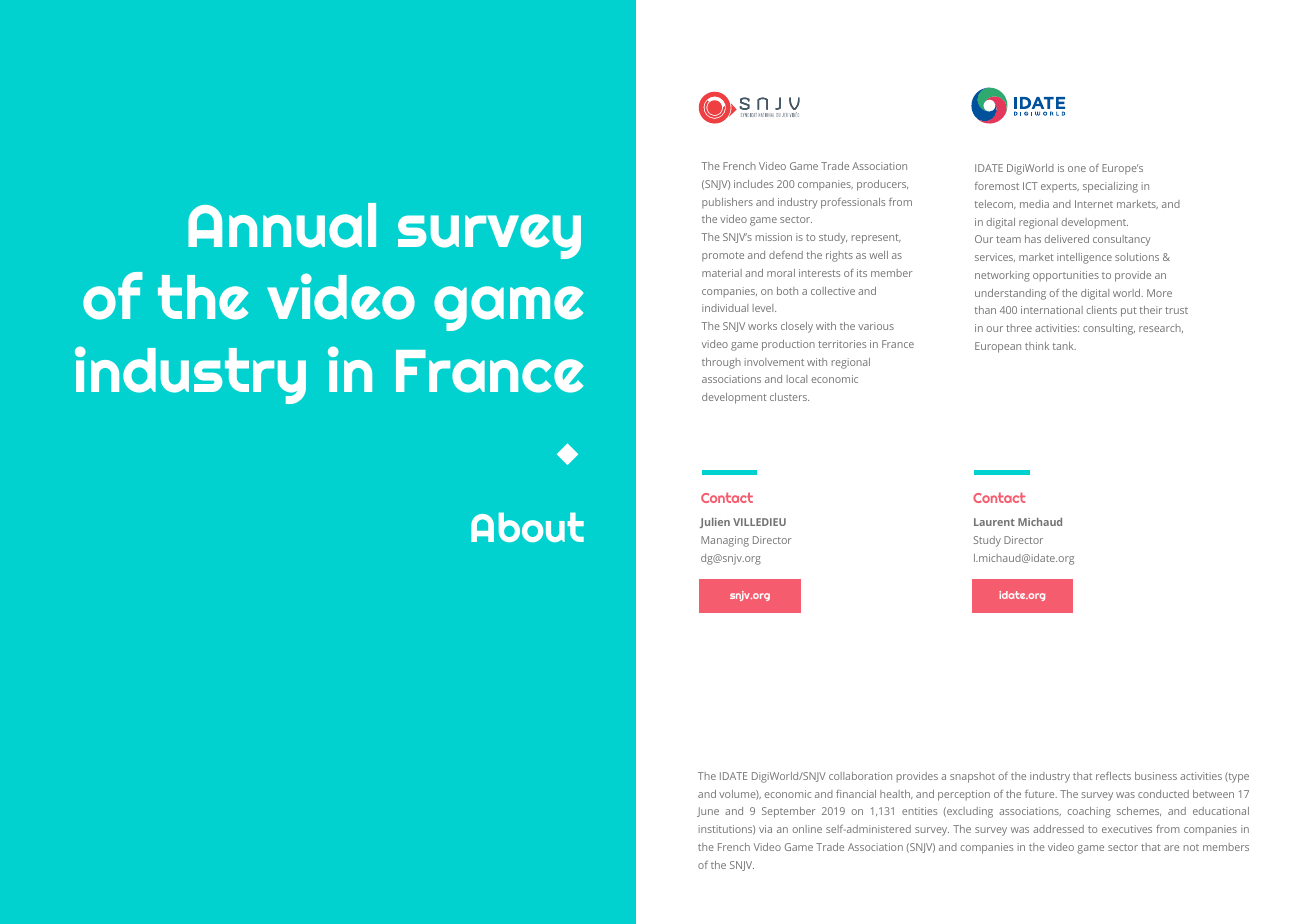 The image size is (1308, 924). I want to click on Annual, so click(282, 225).
